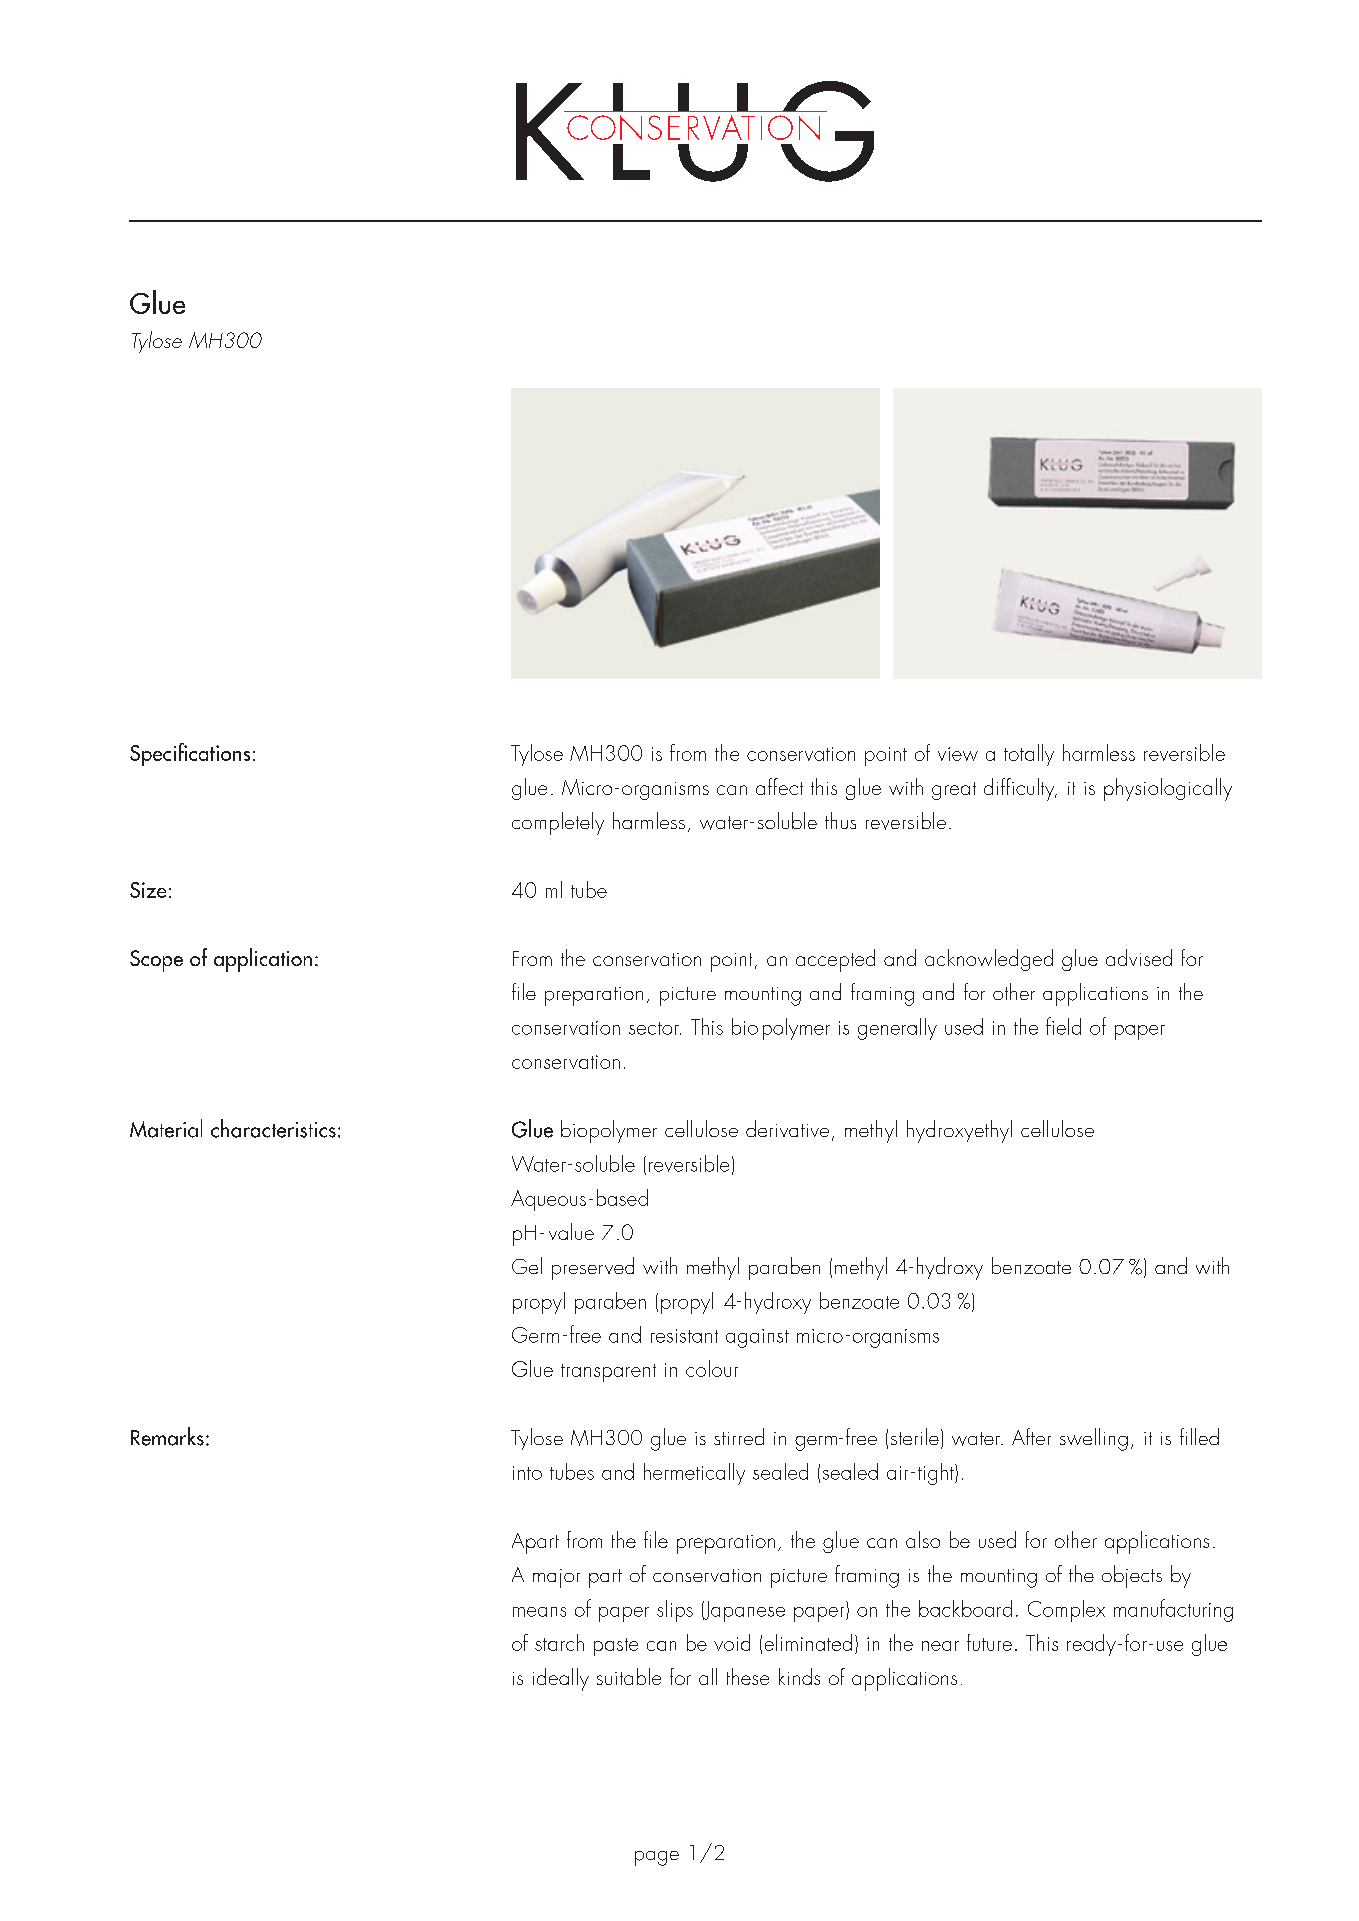 Image resolution: width=1359 pixels, height=1921 pixels. What do you see at coordinates (657, 1858) in the image?
I see `page` at bounding box center [657, 1858].
